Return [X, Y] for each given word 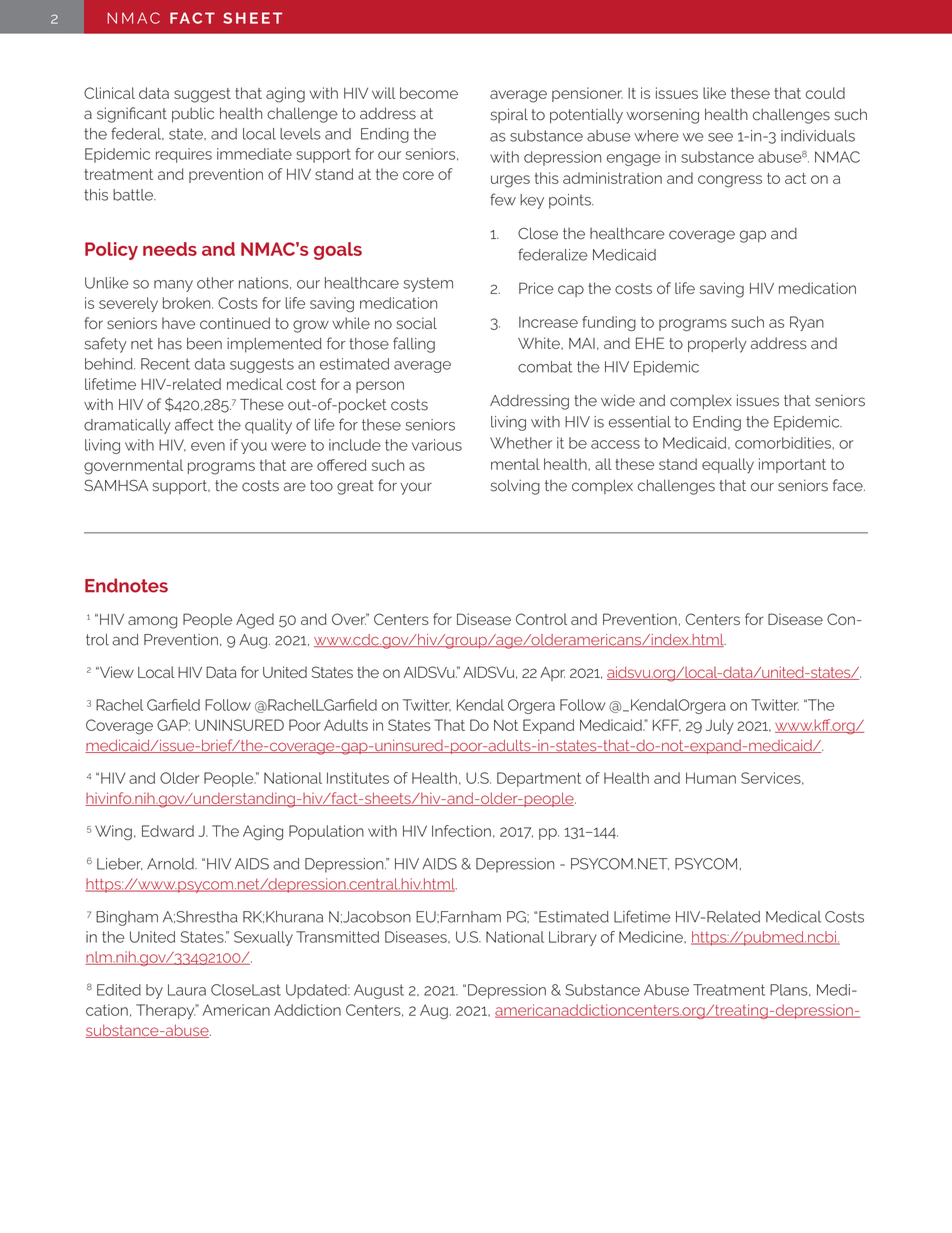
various [437, 445]
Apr [552, 674]
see [720, 137]
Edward [168, 831]
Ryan [807, 323]
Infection [461, 831]
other [215, 283]
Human [711, 778]
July [719, 727]
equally [728, 465]
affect [194, 424]
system [428, 284]
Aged [255, 621]
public [193, 115]
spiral [509, 115]
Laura [187, 990]
